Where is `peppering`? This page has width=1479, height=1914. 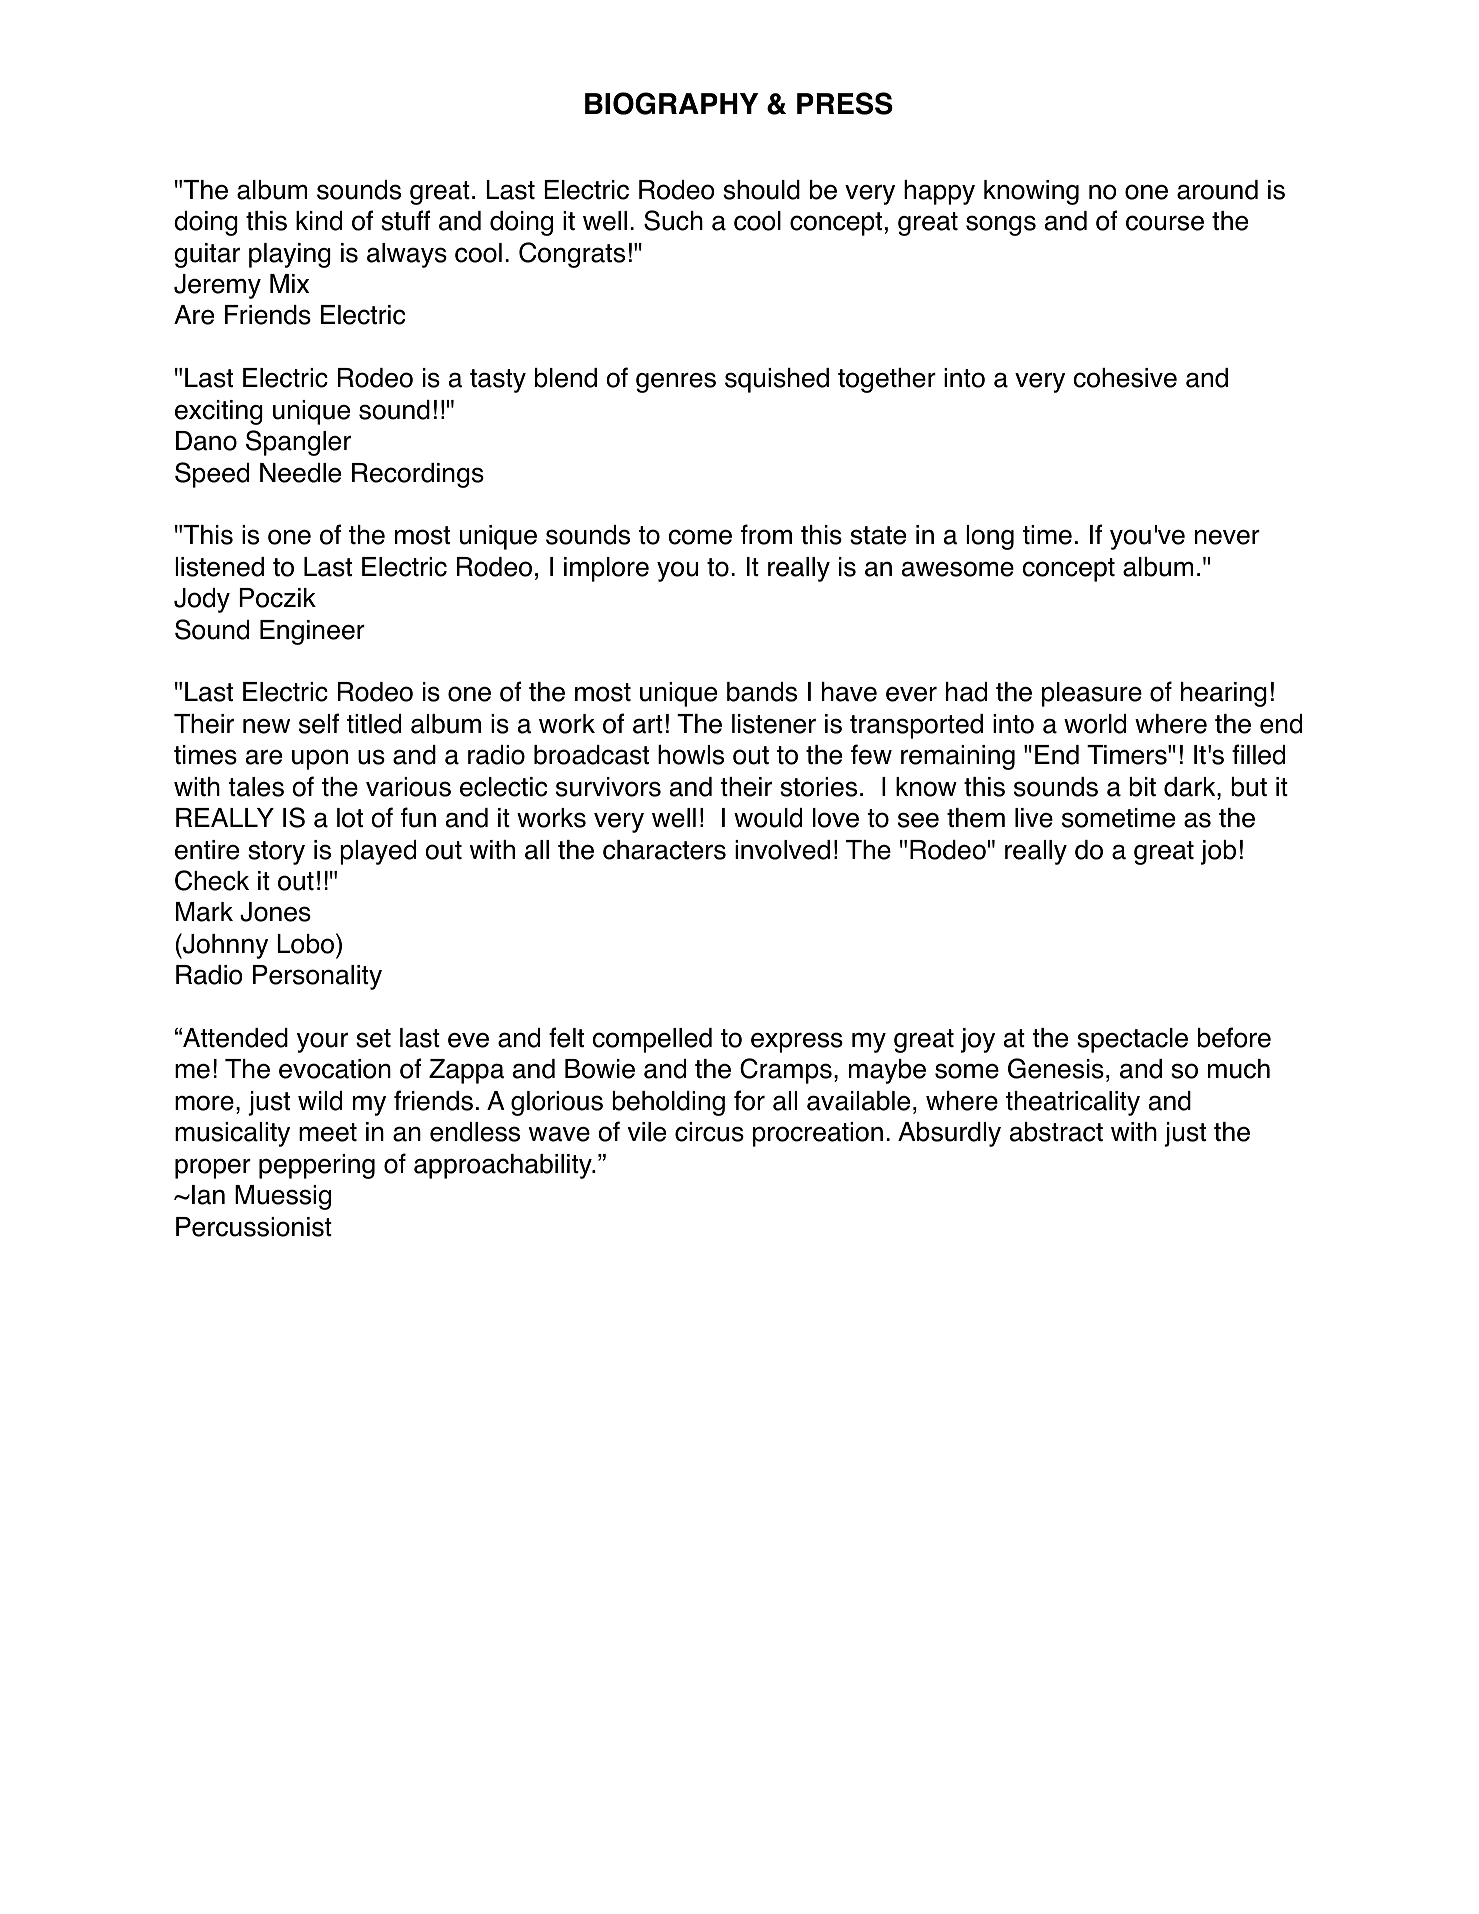
peppering is located at coordinates (317, 1166).
